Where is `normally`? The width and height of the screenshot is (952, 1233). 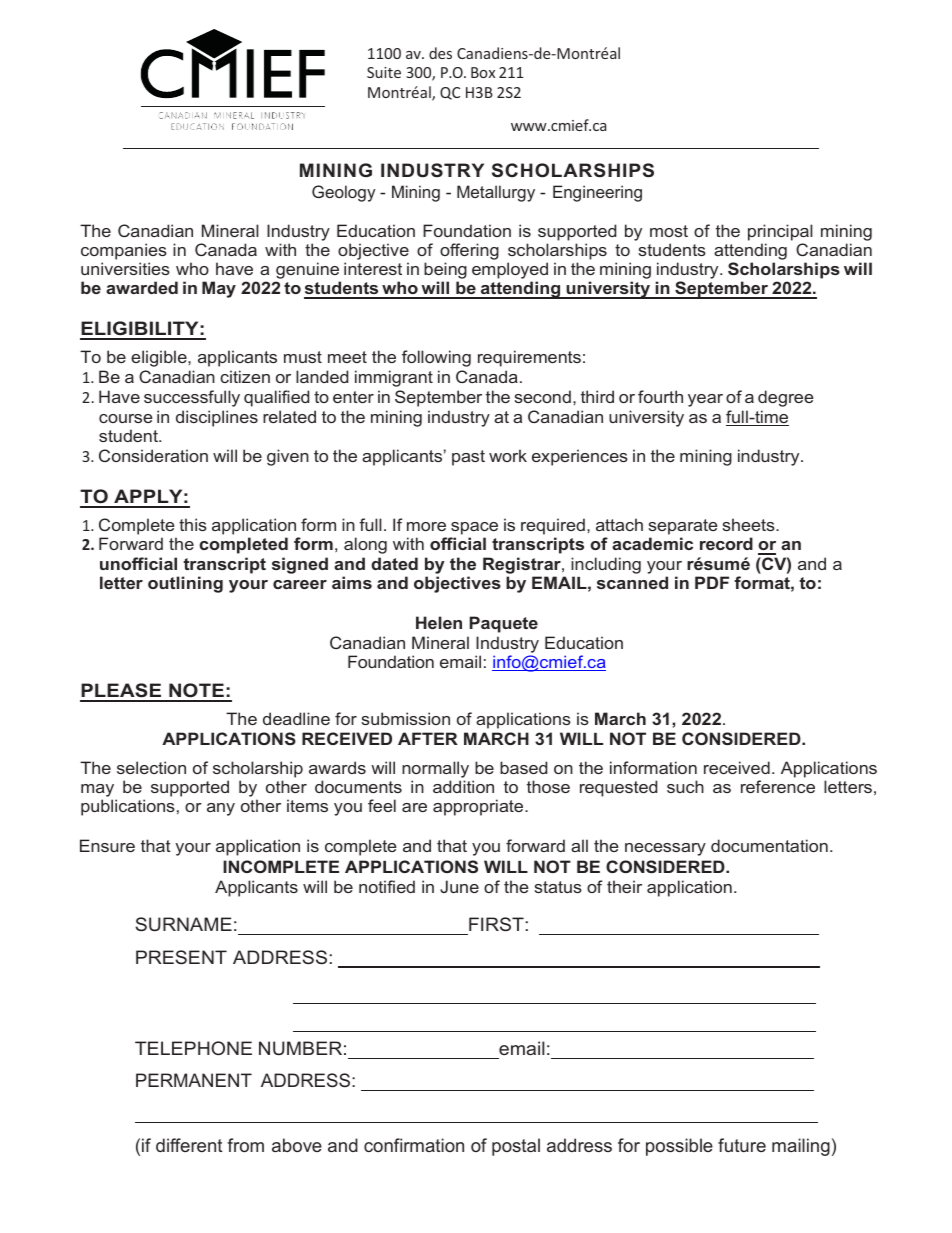
normally is located at coordinates (435, 769).
